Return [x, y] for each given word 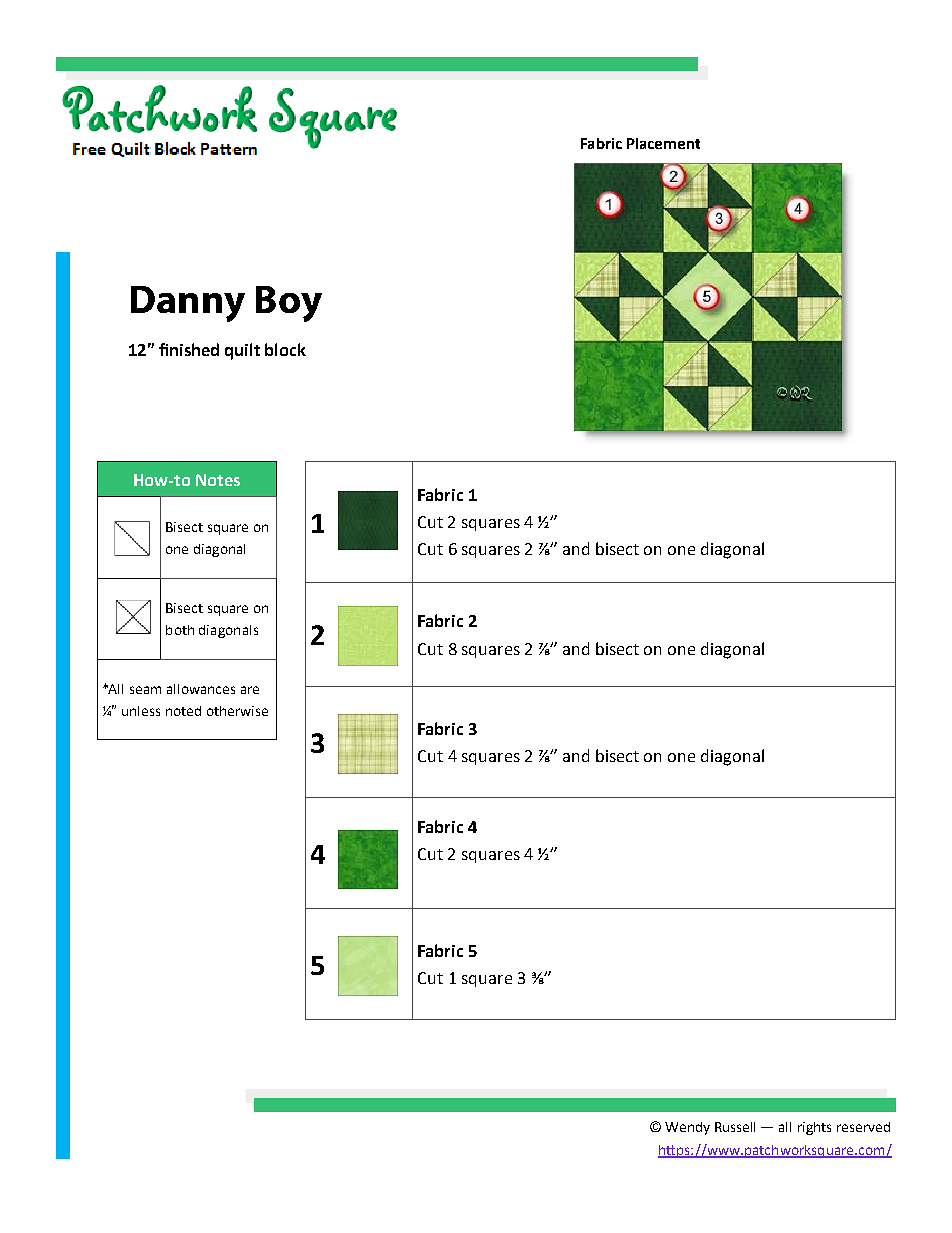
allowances [201, 689]
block [285, 349]
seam [145, 690]
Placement [663, 143]
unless [141, 711]
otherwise [237, 711]
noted [183, 711]
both [180, 630]
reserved [863, 1127]
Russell [735, 1127]
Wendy [687, 1128]
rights [814, 1128]
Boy [289, 304]
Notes [218, 480]
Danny [188, 304]
